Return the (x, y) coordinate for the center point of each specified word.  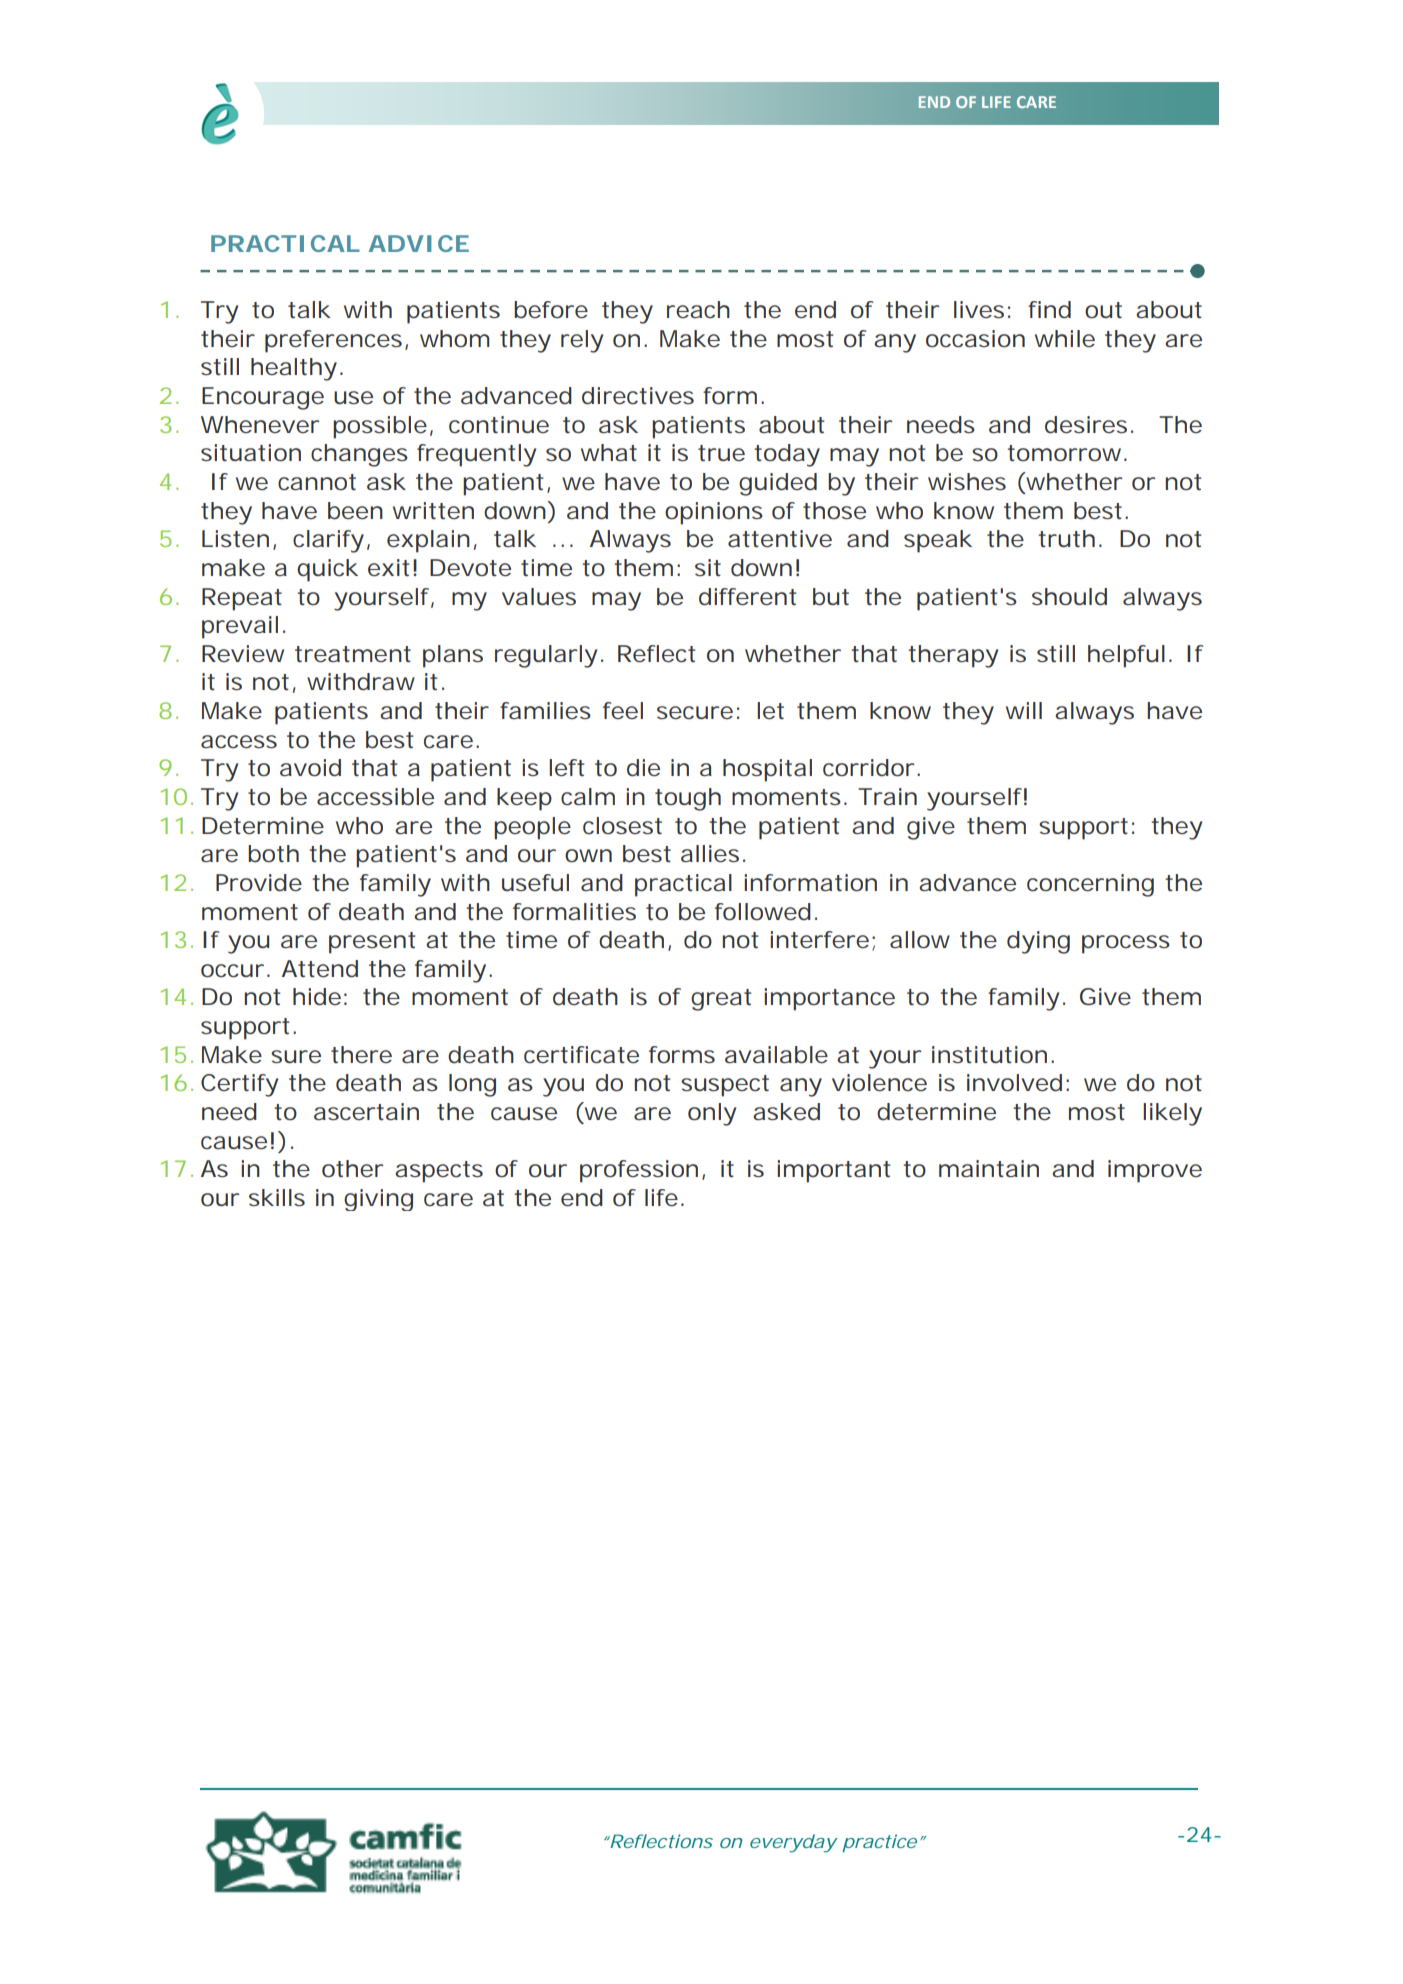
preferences (333, 341)
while (1065, 338)
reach (698, 310)
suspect (725, 1086)
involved (1014, 1083)
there (361, 1054)
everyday (793, 1843)
